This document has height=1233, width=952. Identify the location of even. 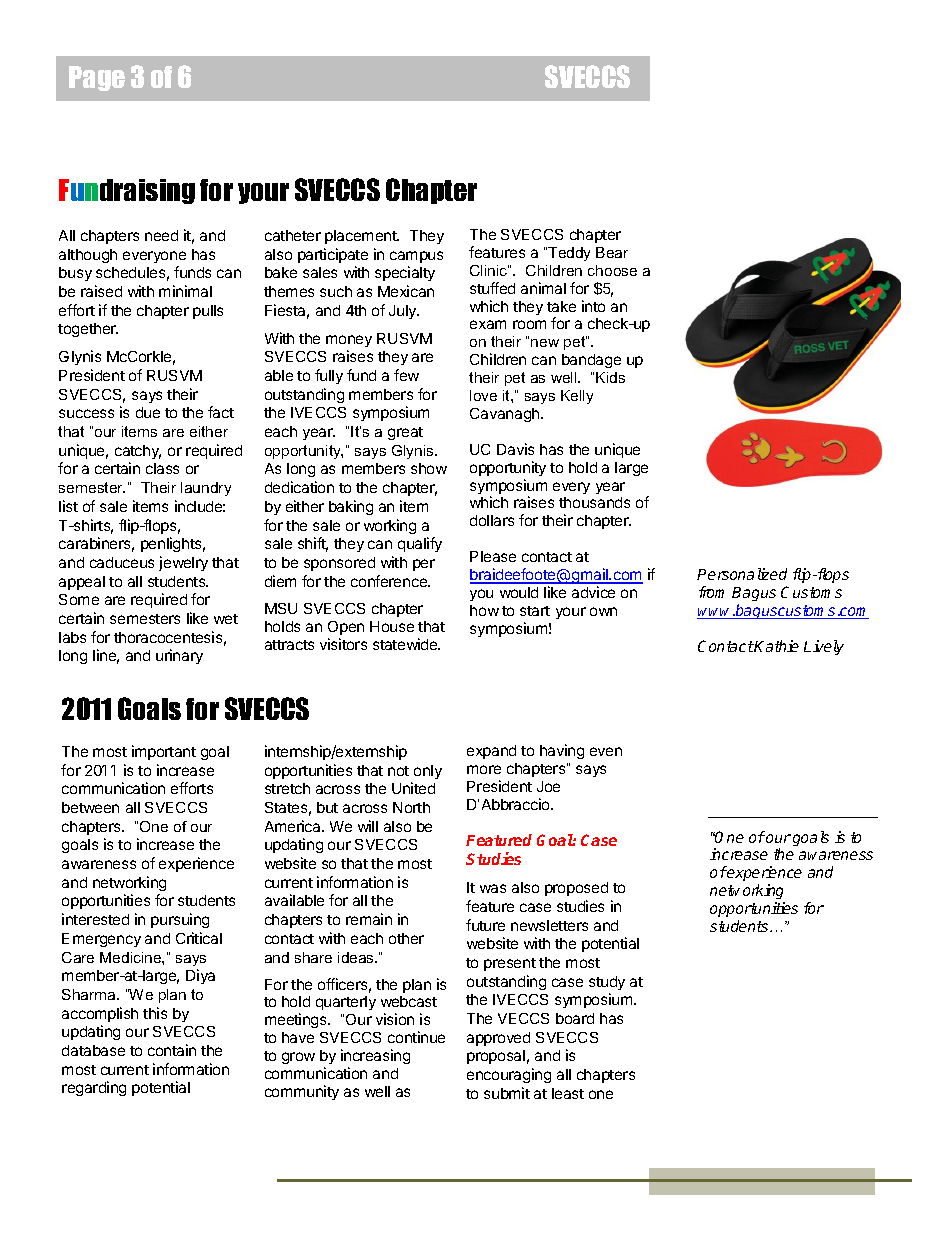
(606, 751).
